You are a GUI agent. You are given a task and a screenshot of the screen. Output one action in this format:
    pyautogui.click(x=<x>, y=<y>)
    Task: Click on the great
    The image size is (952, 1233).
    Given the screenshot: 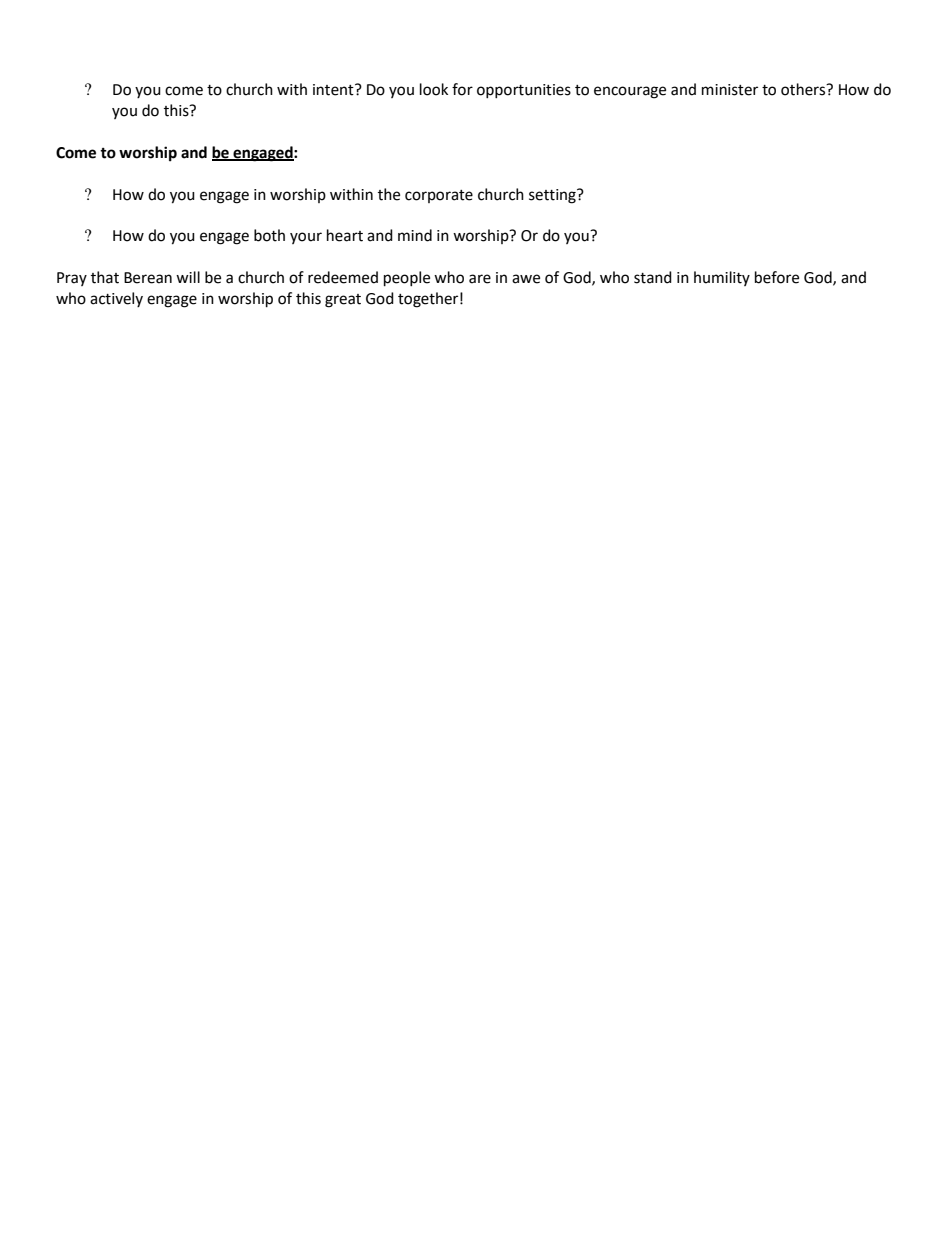 What is the action you would take?
    pyautogui.click(x=343, y=301)
